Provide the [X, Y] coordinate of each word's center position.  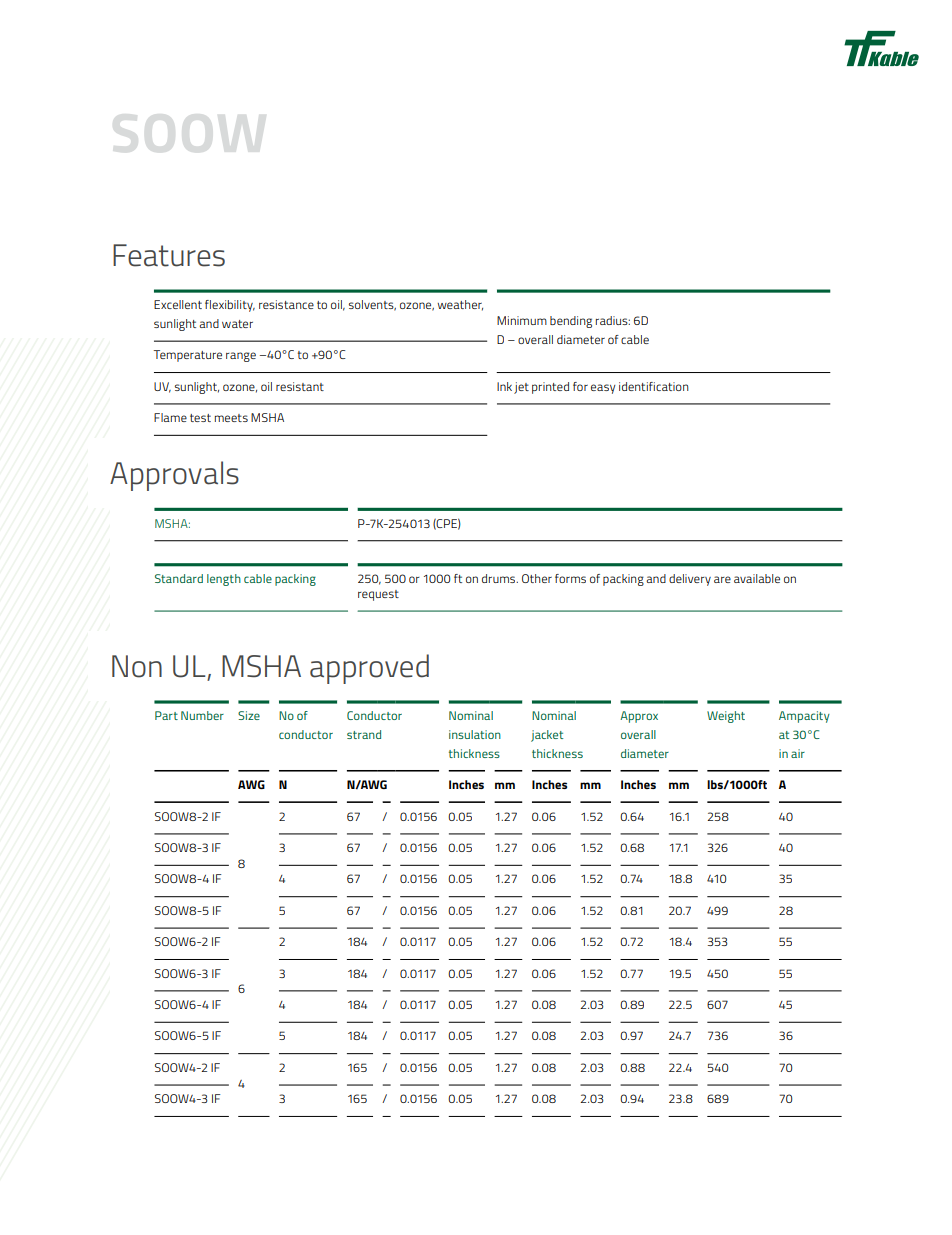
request [378, 595]
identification [654, 386]
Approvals [174, 476]
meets [231, 418]
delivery [690, 580]
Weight [726, 717]
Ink [504, 386]
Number [202, 715]
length [224, 580]
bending [571, 322]
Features [169, 255]
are [722, 579]
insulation [475, 734]
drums [500, 578]
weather [460, 305]
